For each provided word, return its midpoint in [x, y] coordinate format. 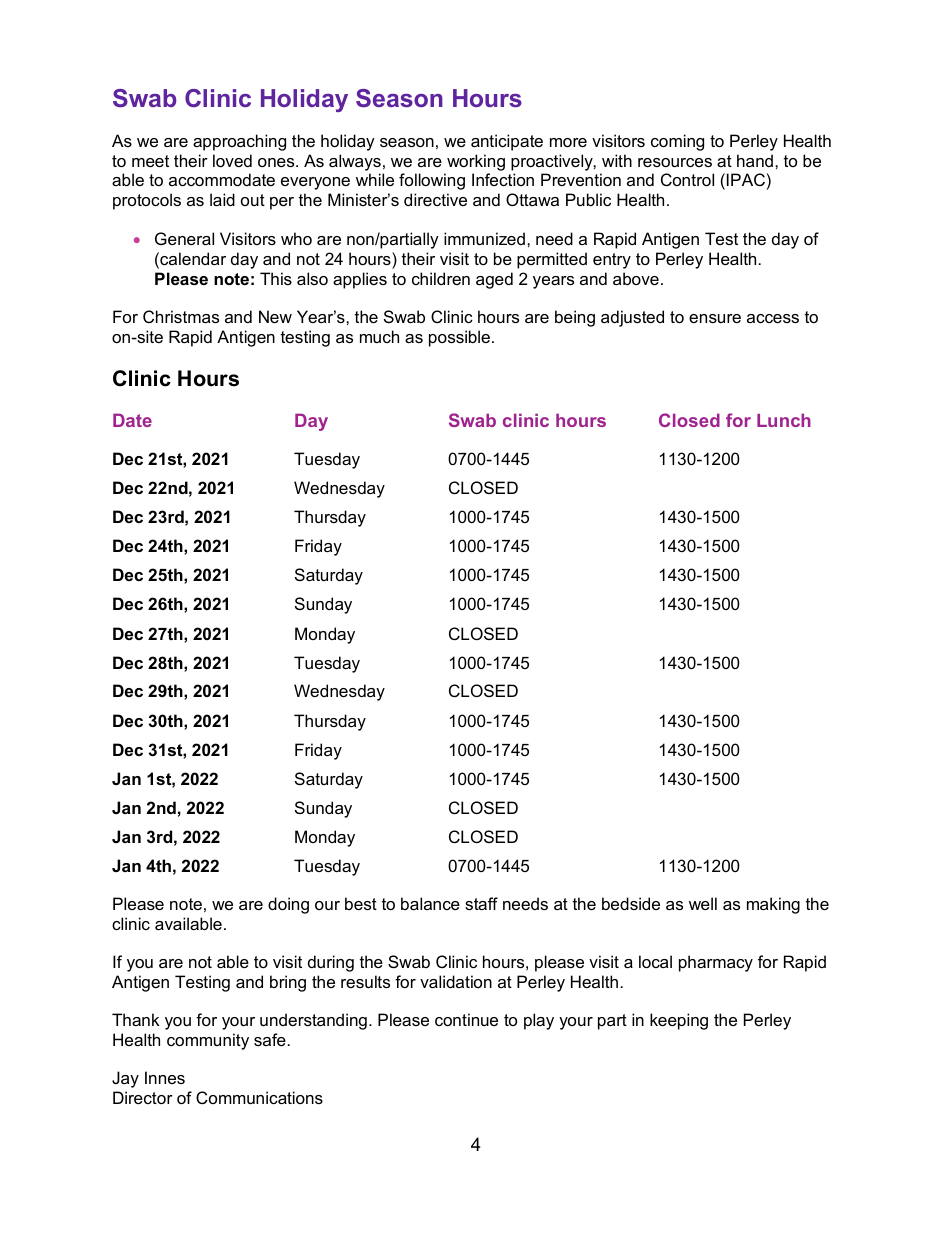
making [773, 905]
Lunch [784, 420]
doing [288, 905]
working [476, 162]
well [703, 903]
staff [481, 903]
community [208, 1041]
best [361, 903]
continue [466, 1019]
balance [430, 903]
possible [461, 338]
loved [232, 160]
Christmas [181, 316]
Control [687, 179]
